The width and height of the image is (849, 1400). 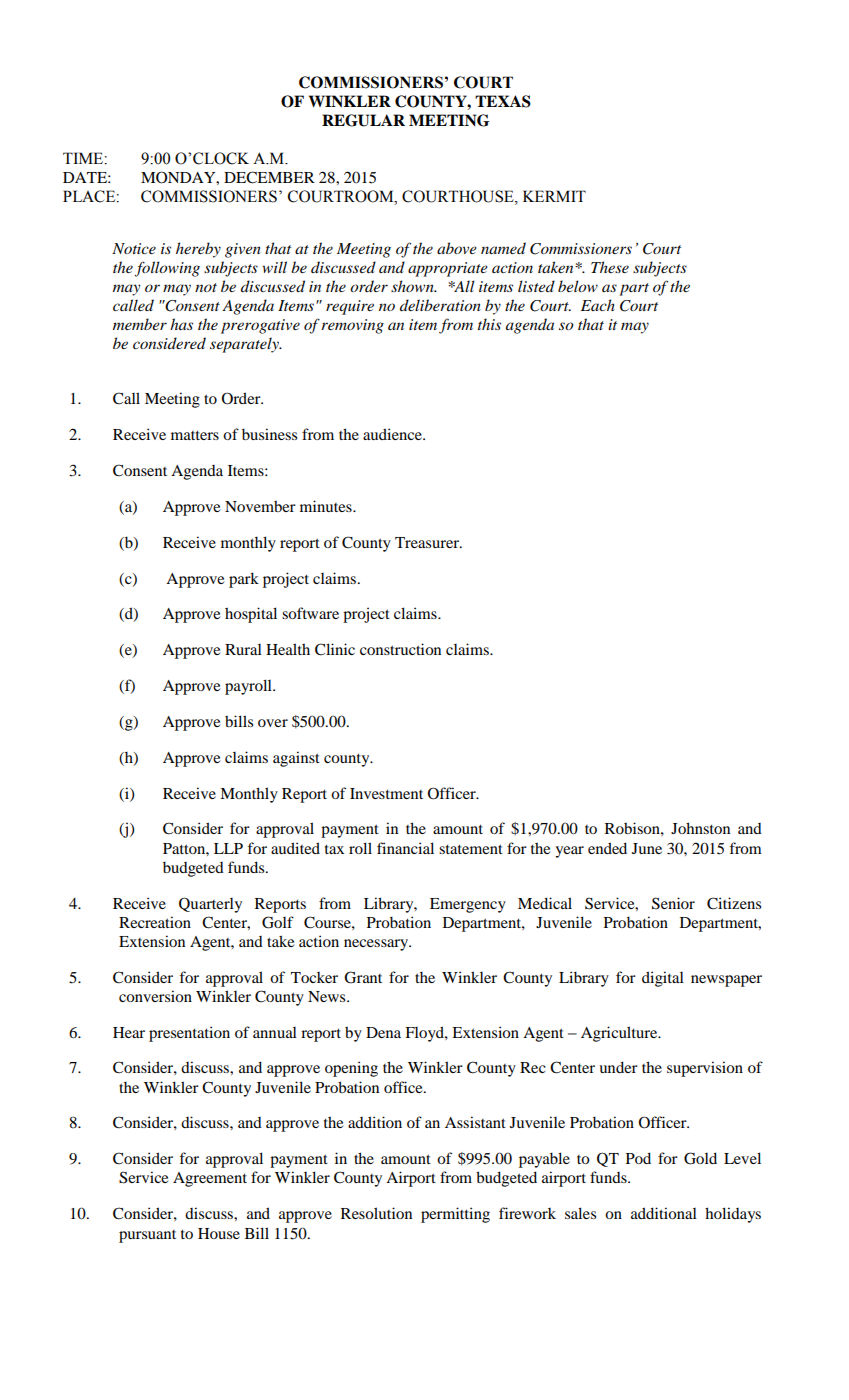 I want to click on TIME, so click(x=84, y=158).
